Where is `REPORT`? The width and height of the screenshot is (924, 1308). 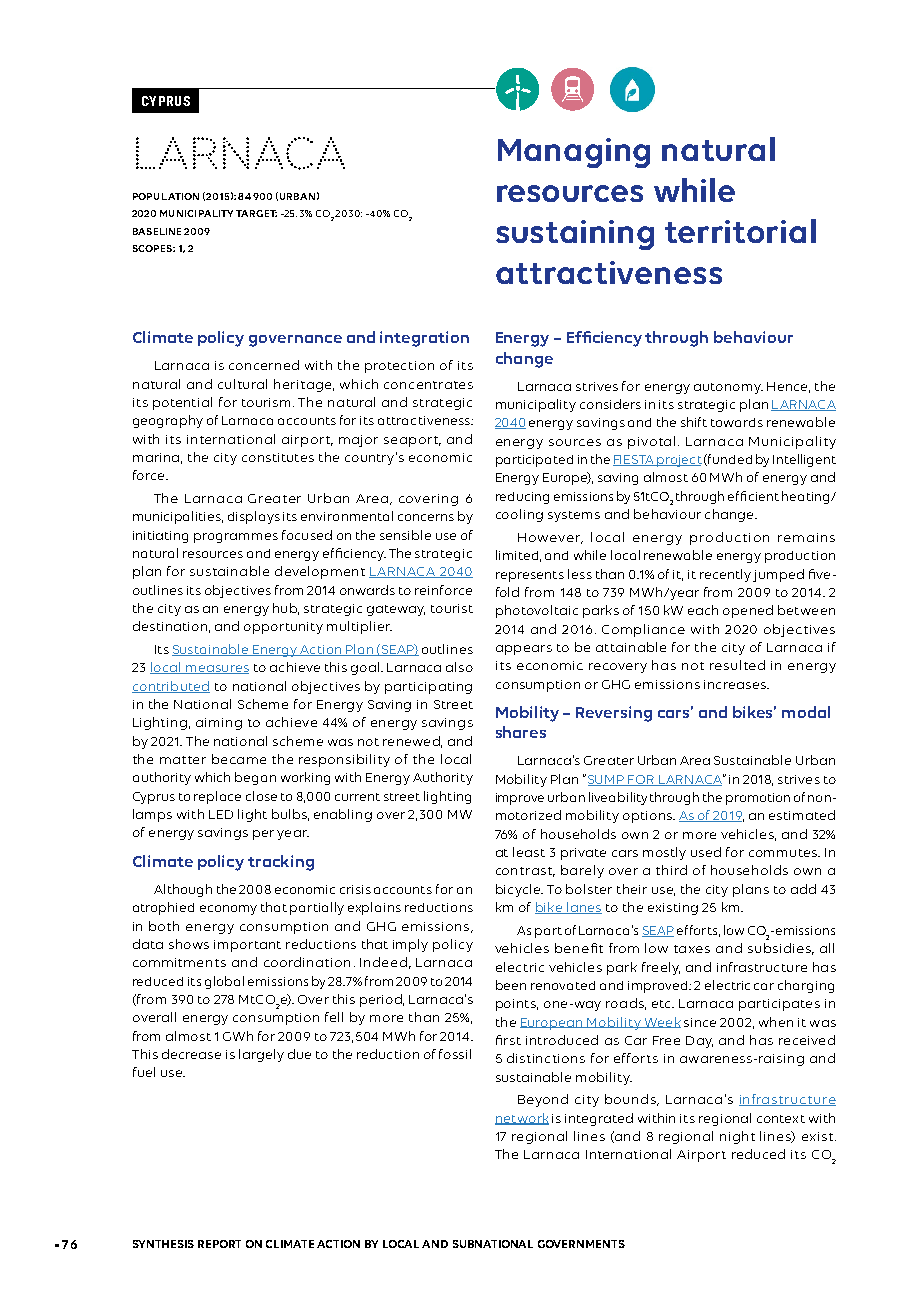
REPORT is located at coordinates (219, 1244).
